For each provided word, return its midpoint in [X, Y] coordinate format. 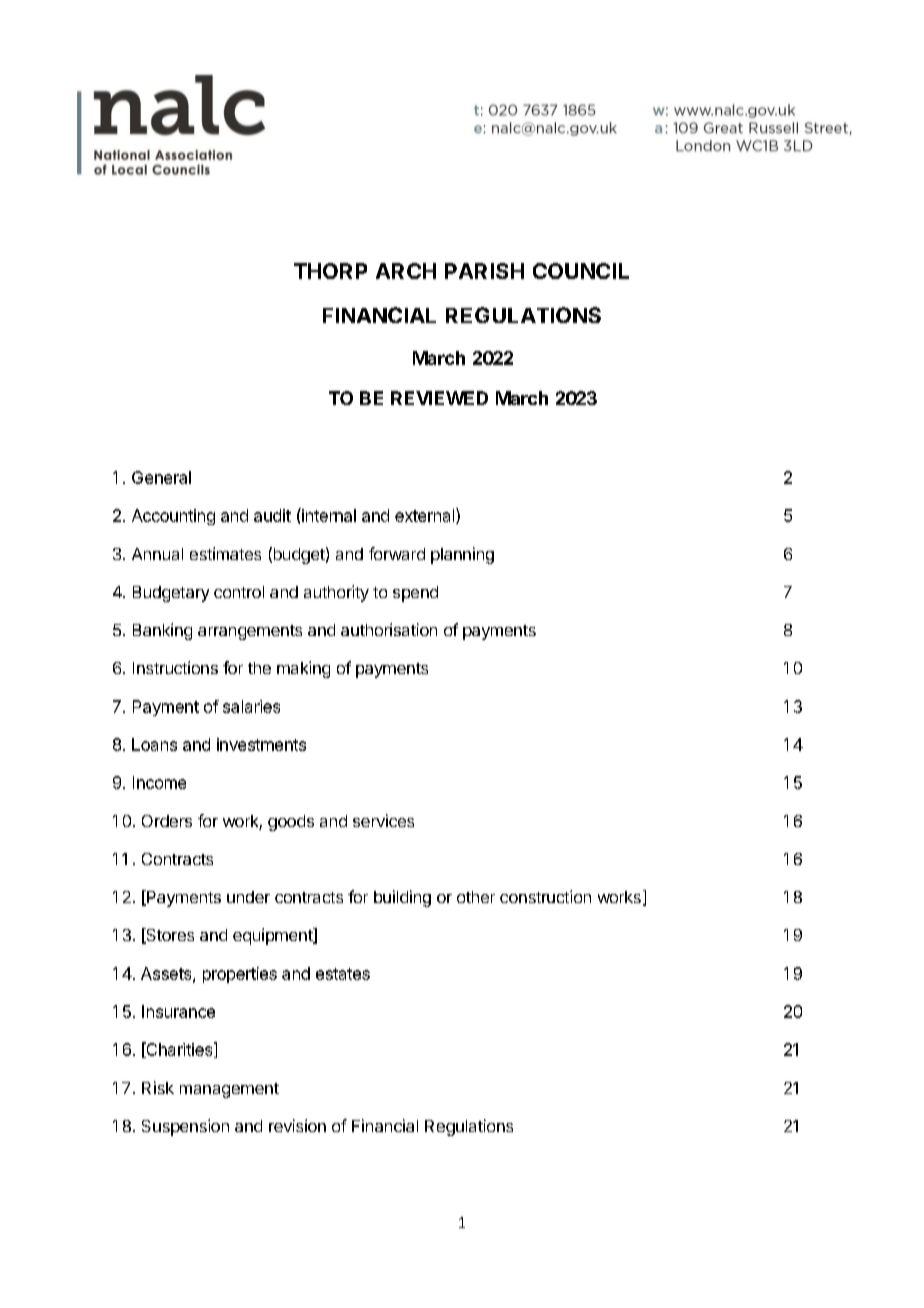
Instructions [175, 667]
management [229, 1090]
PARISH [484, 271]
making [303, 669]
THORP [330, 271]
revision [297, 1125]
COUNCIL [581, 271]
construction [545, 896]
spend [415, 594]
